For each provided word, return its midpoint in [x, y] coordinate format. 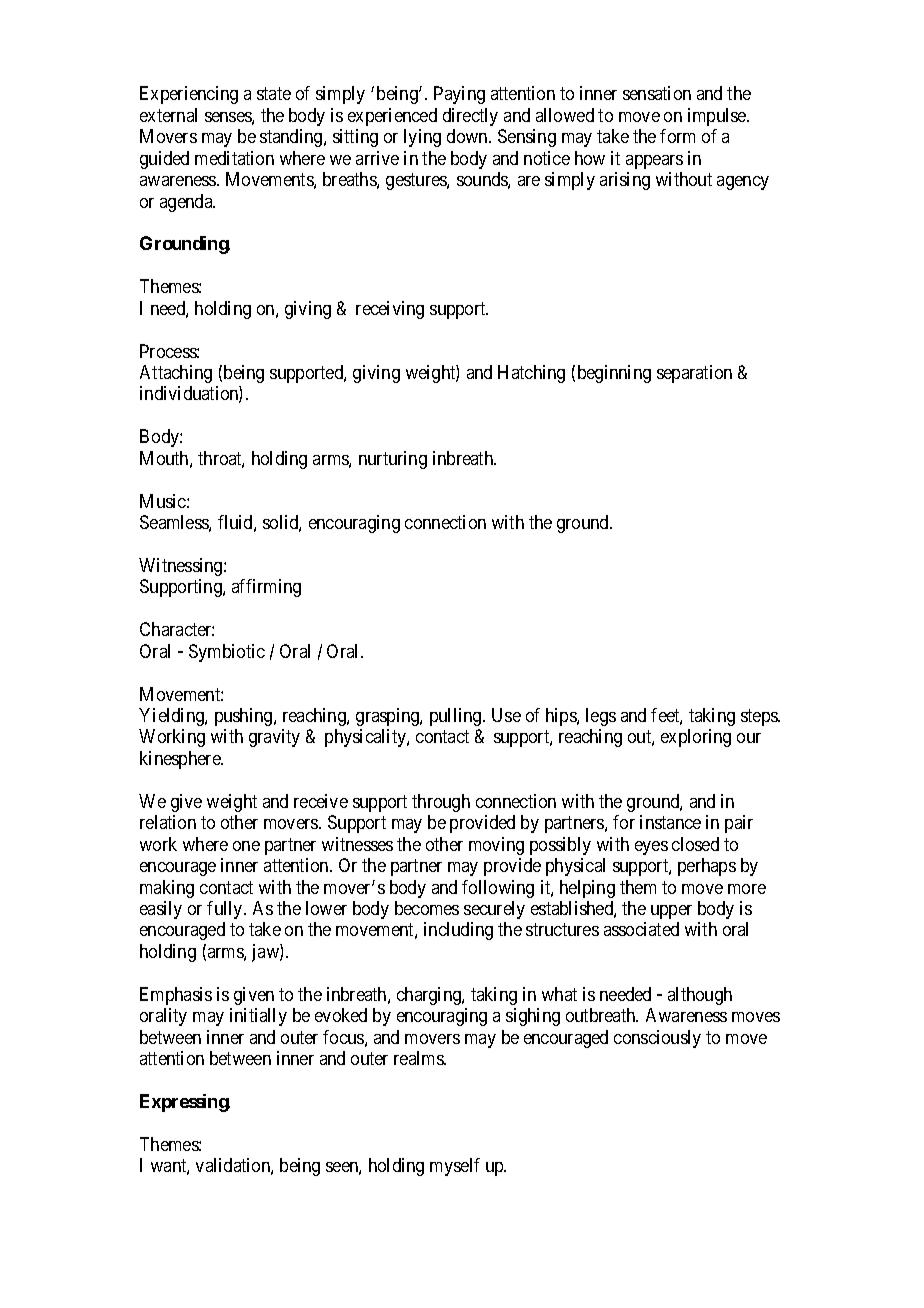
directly [470, 117]
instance [670, 822]
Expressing [185, 1103]
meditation [234, 158]
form [677, 136]
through [441, 803]
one [246, 846]
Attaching [176, 374]
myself [455, 1167]
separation [694, 374]
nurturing [393, 460]
